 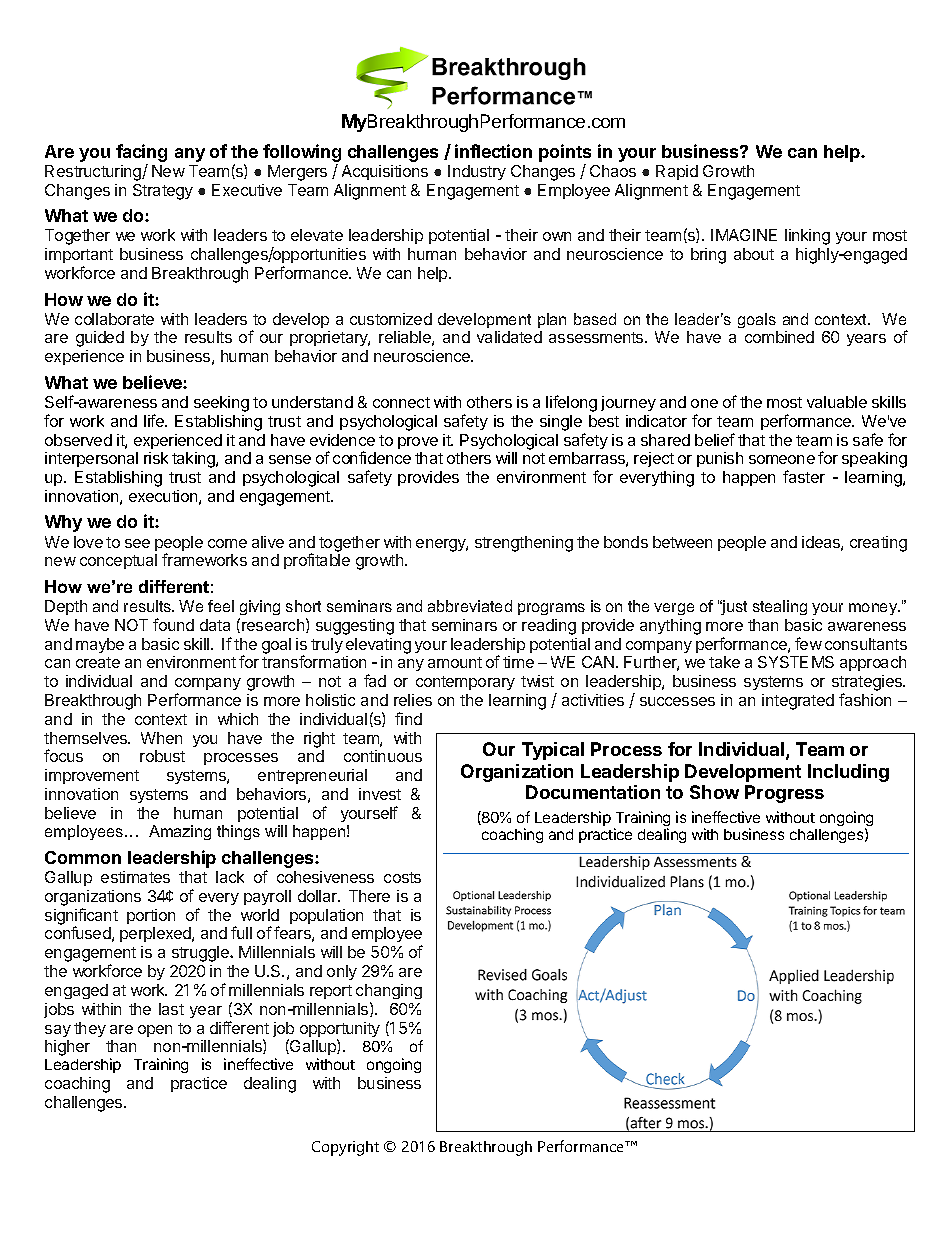 I want to click on Industry, so click(x=477, y=172).
